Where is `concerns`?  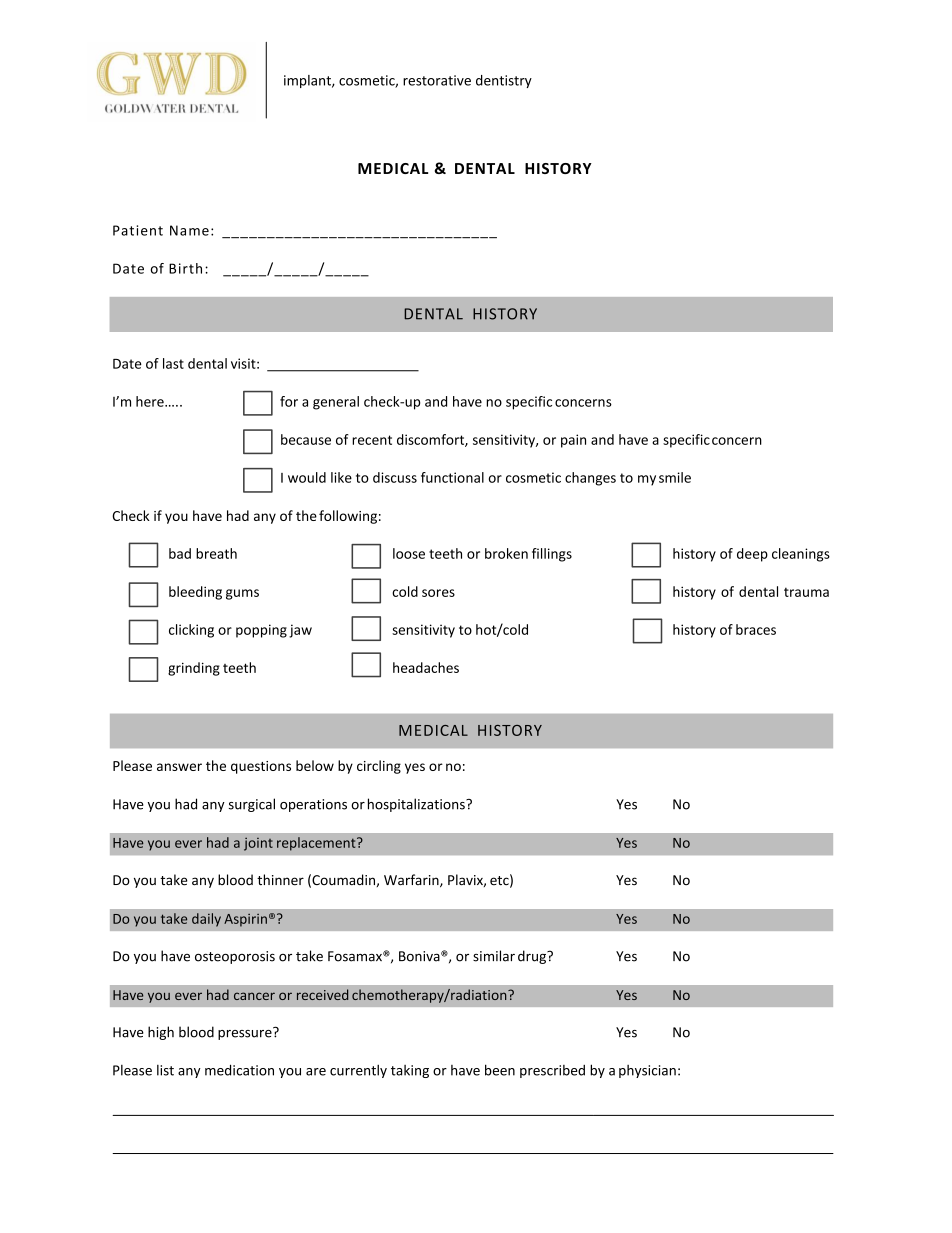 concerns is located at coordinates (583, 403).
